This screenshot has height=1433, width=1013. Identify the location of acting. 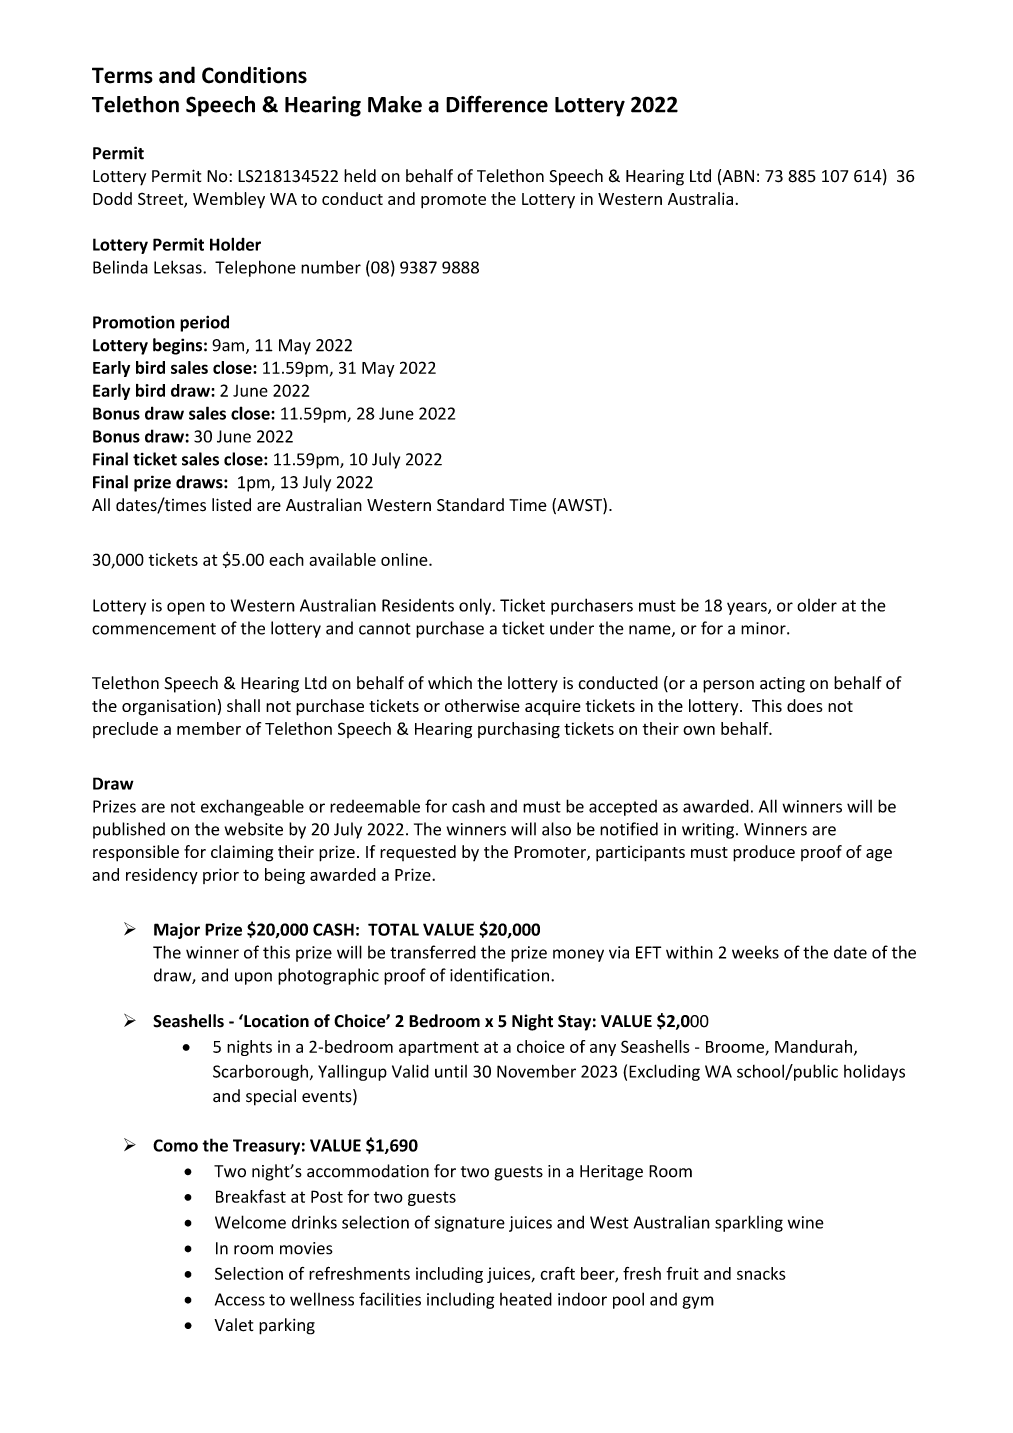
(782, 685).
